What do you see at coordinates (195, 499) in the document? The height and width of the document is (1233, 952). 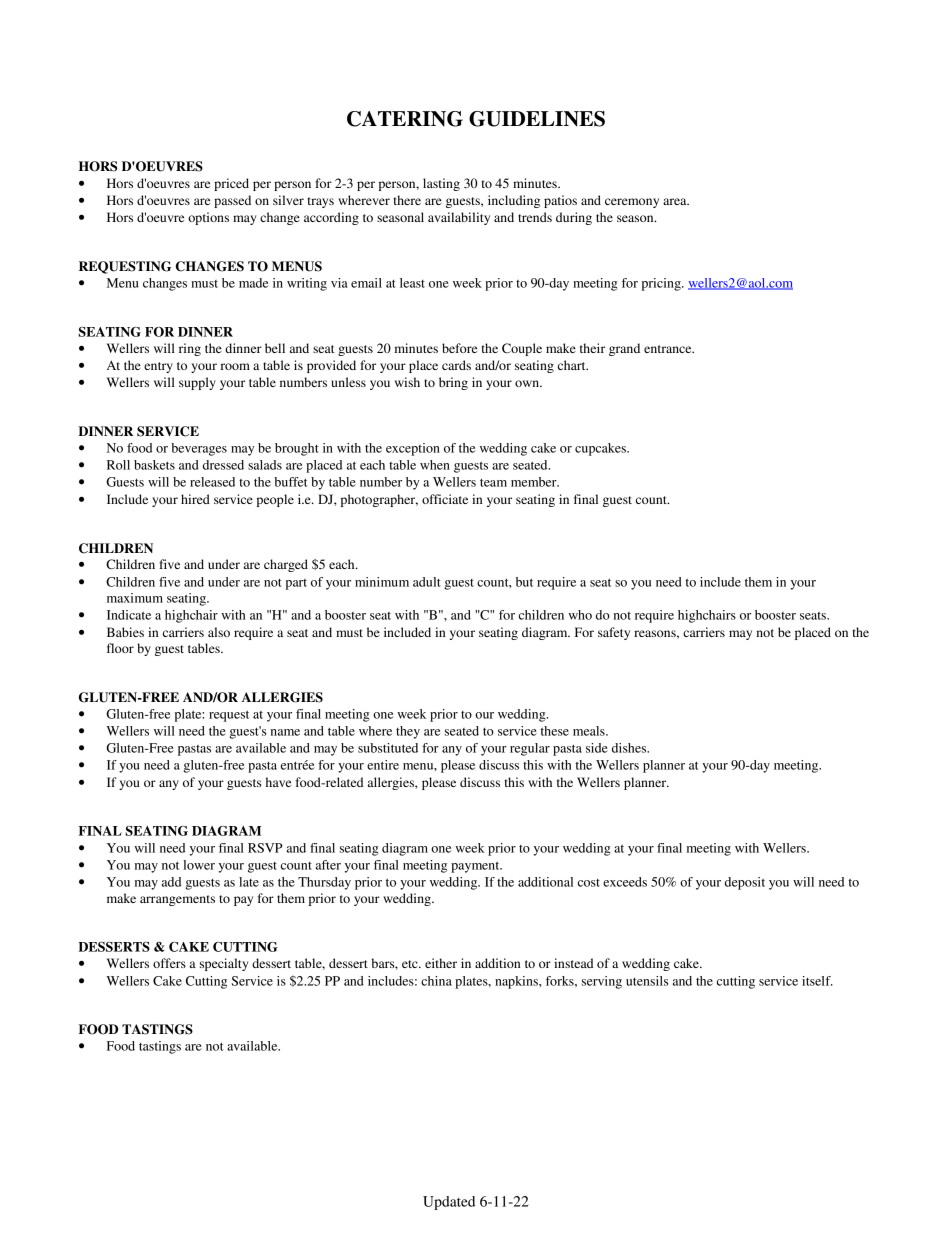 I see `hired` at bounding box center [195, 499].
